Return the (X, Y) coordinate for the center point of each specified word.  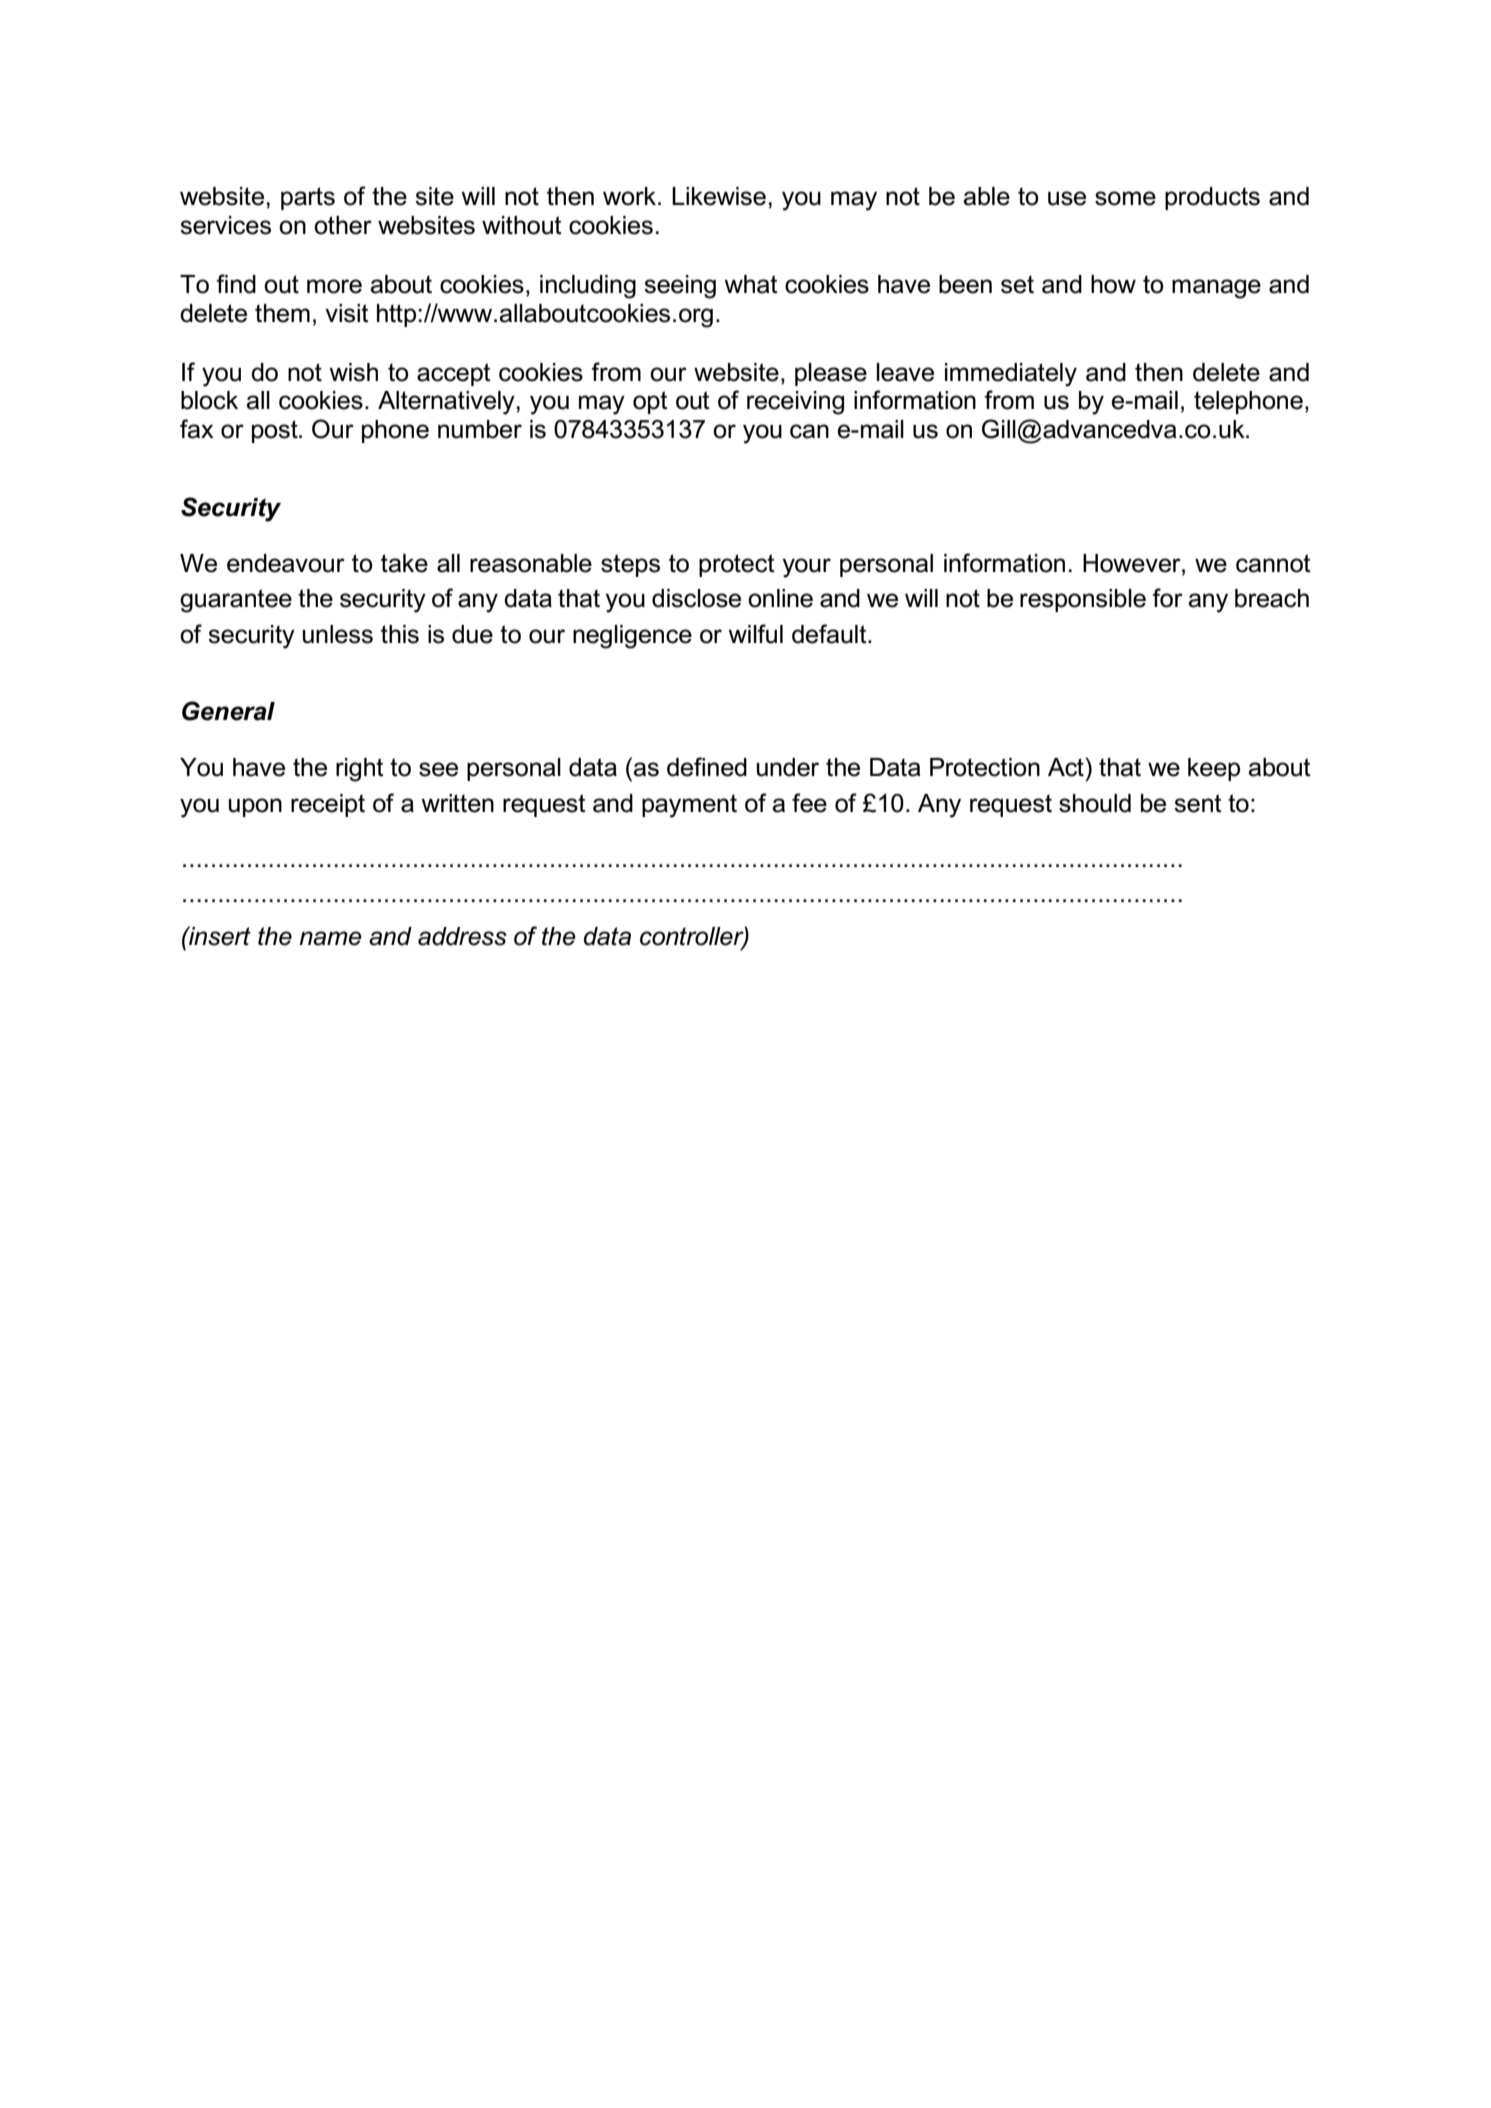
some (1125, 198)
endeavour (286, 563)
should (1095, 803)
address (462, 936)
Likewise (719, 196)
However (1133, 563)
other (343, 225)
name (330, 938)
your (807, 568)
